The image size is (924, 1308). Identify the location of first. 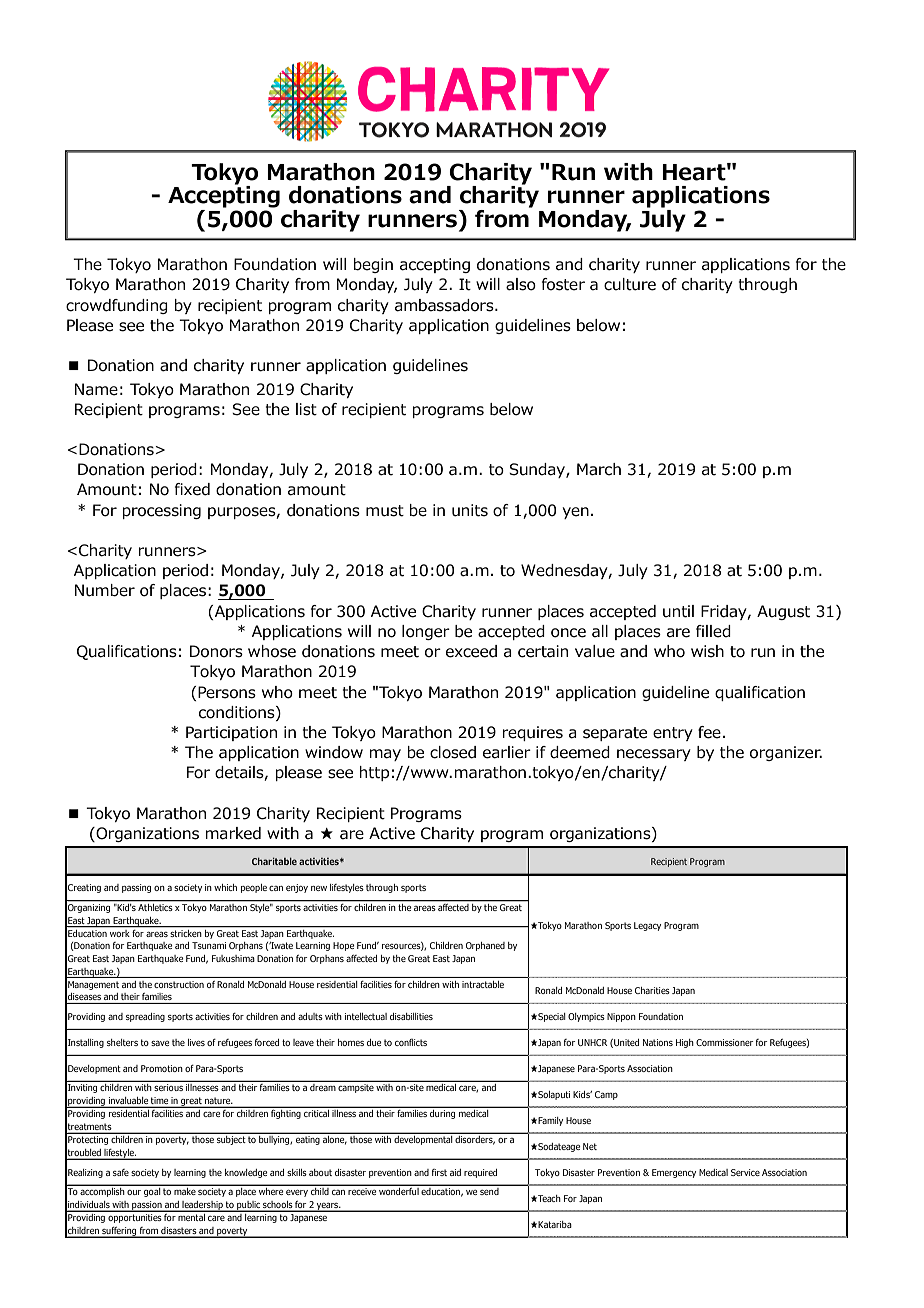
(439, 1172).
